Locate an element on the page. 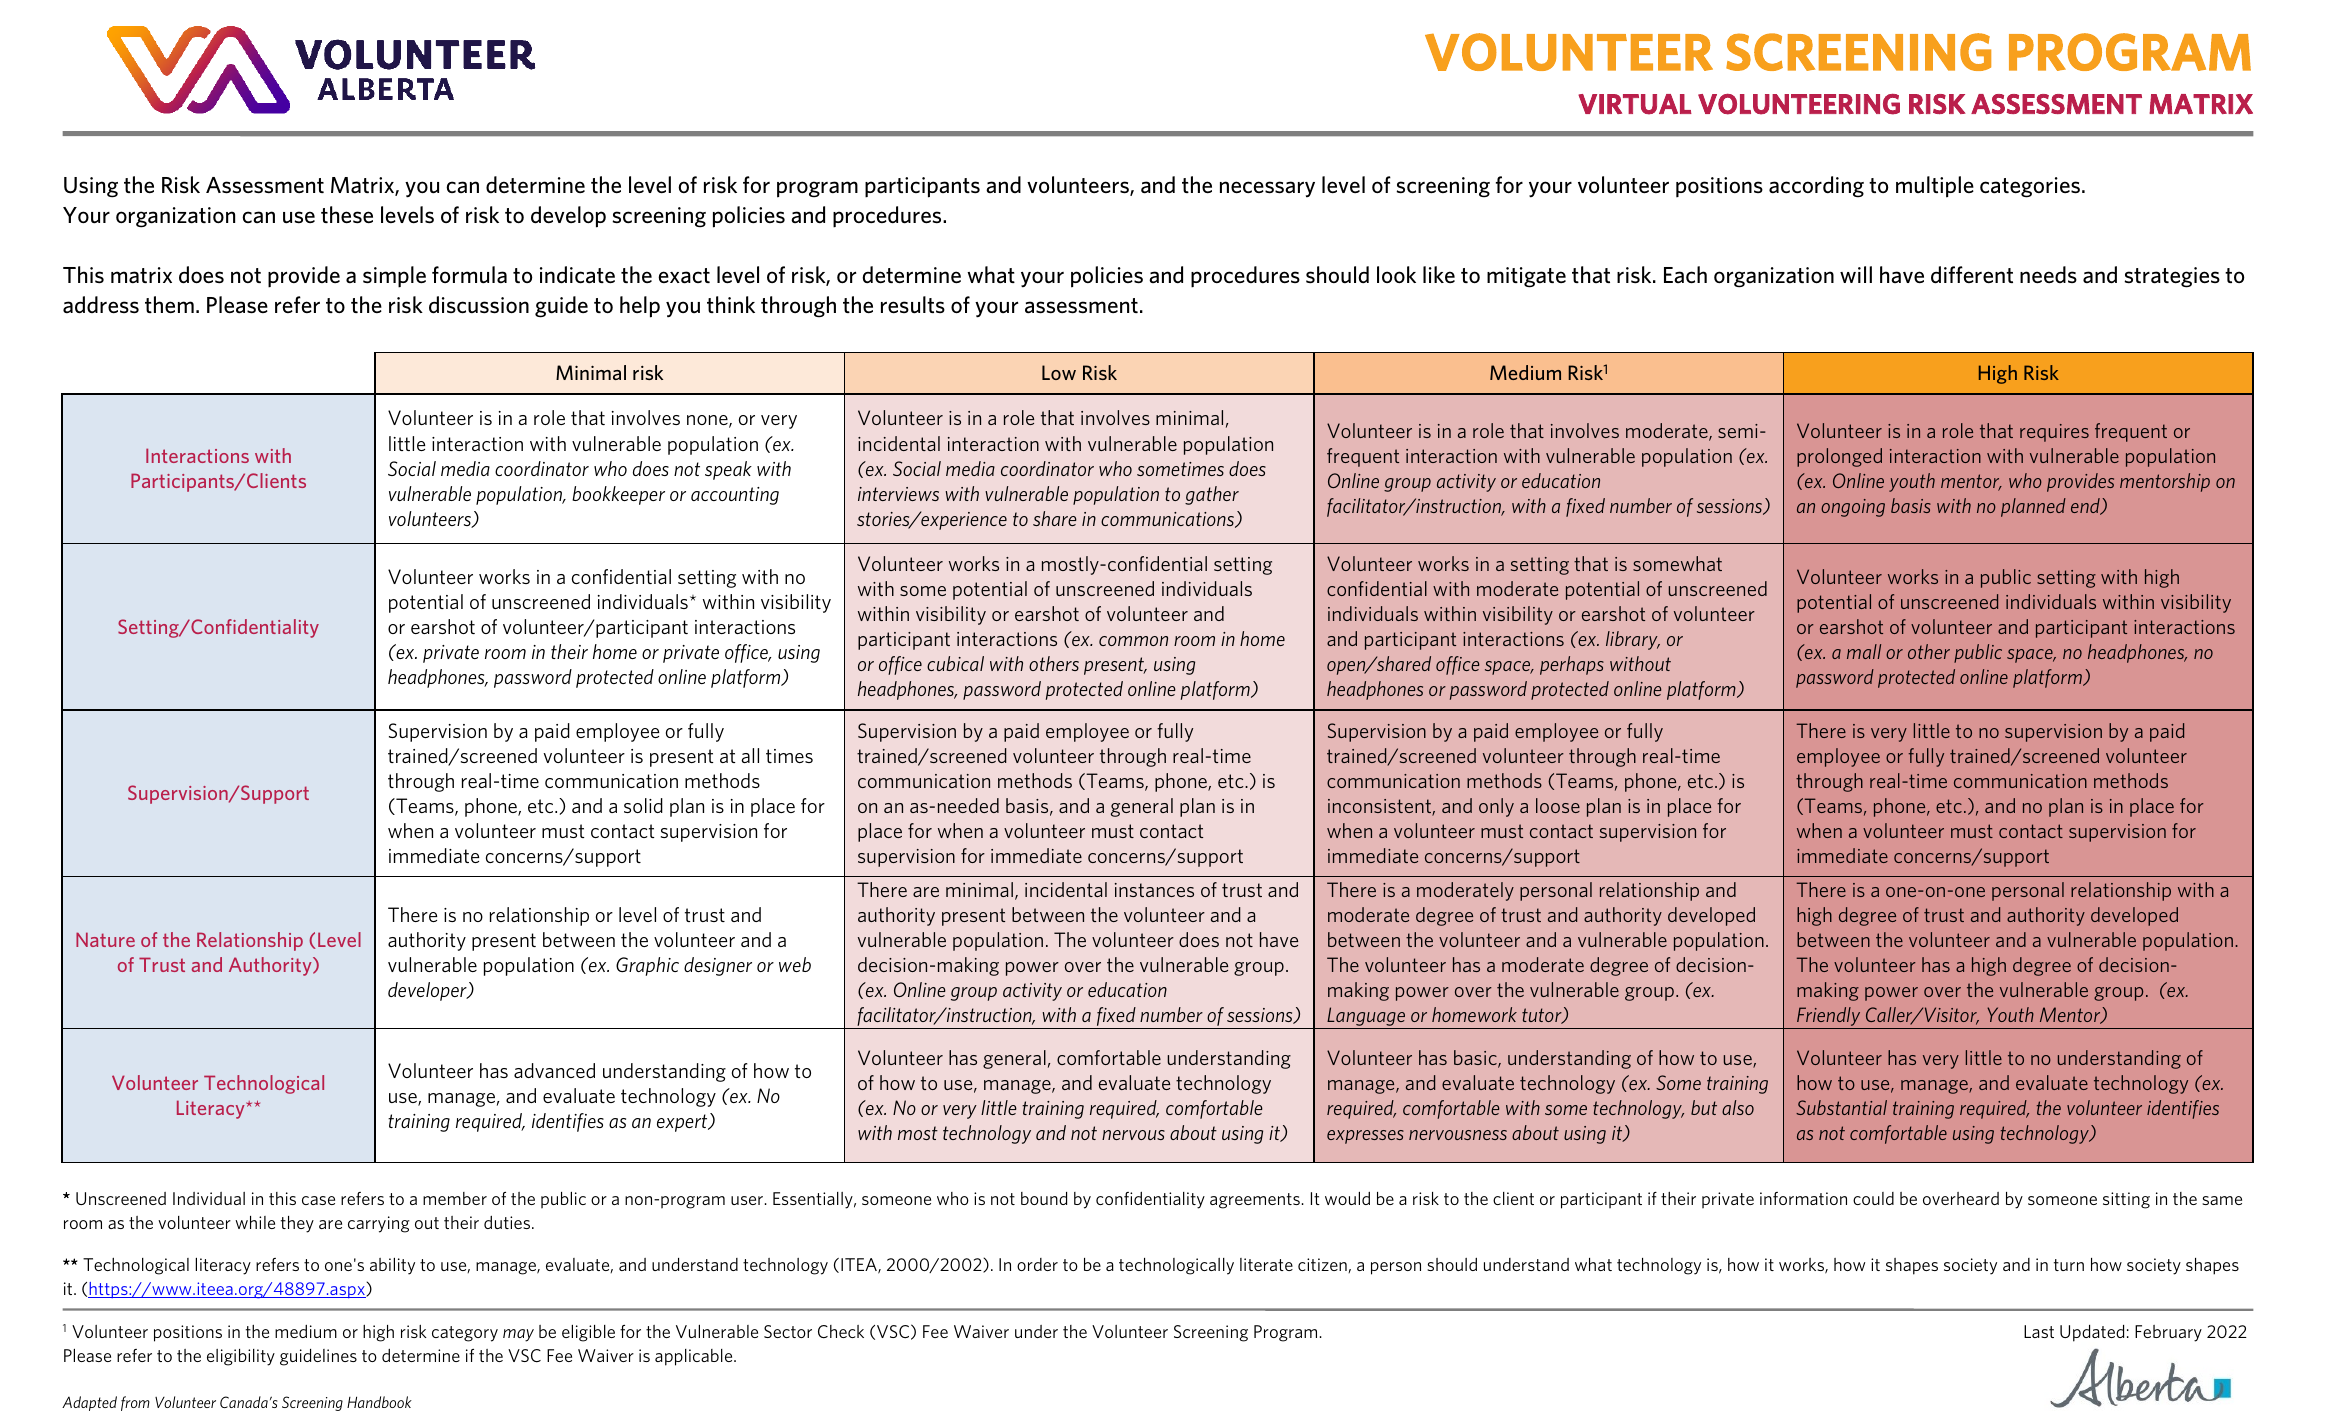  eligibility is located at coordinates (241, 1357).
